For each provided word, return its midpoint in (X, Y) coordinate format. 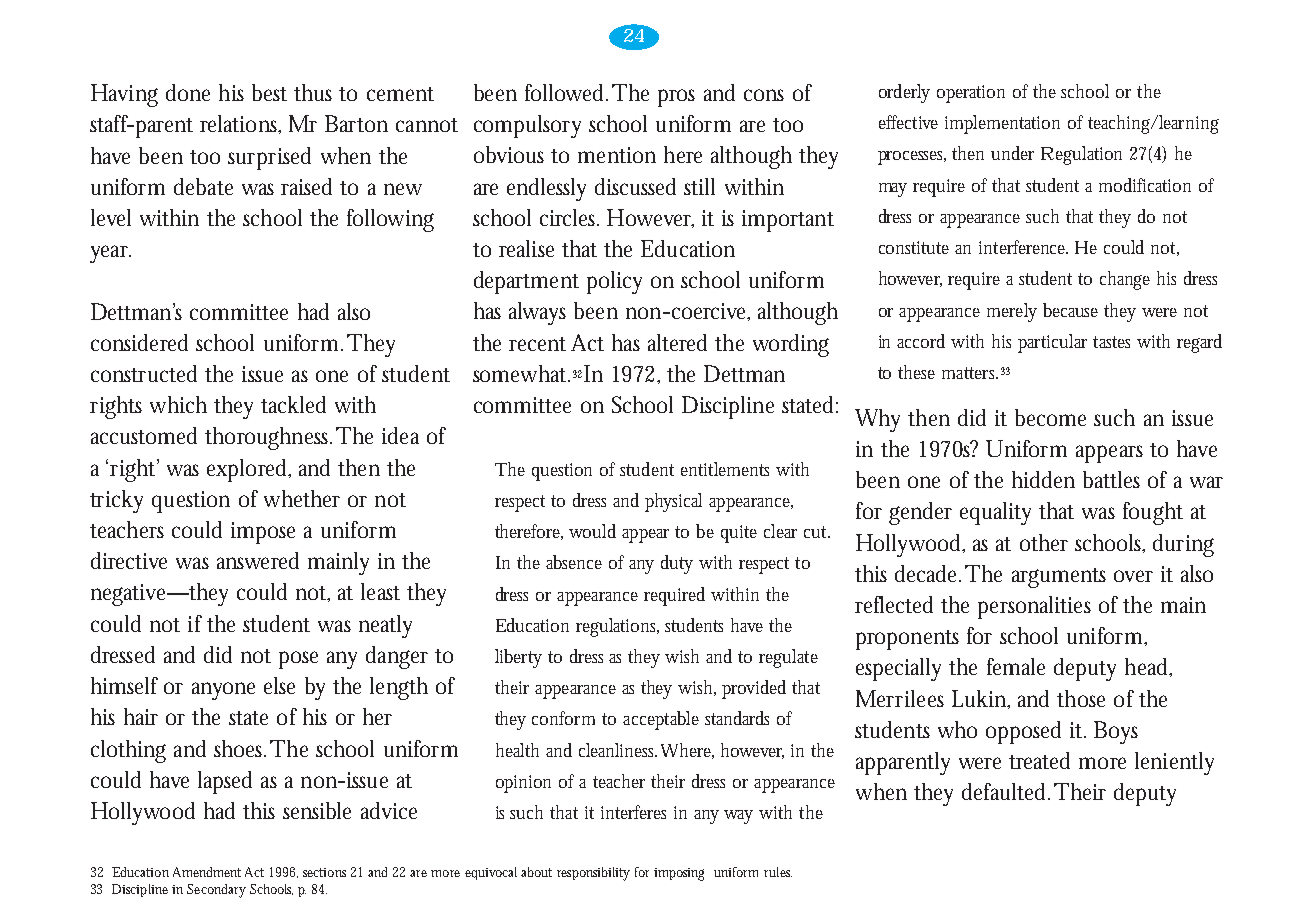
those (1081, 698)
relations (240, 124)
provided (754, 689)
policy (614, 282)
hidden (1043, 479)
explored (249, 470)
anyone (223, 691)
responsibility (593, 874)
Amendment (207, 872)
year (110, 254)
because (1070, 310)
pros (676, 98)
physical (673, 502)
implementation (1002, 124)
